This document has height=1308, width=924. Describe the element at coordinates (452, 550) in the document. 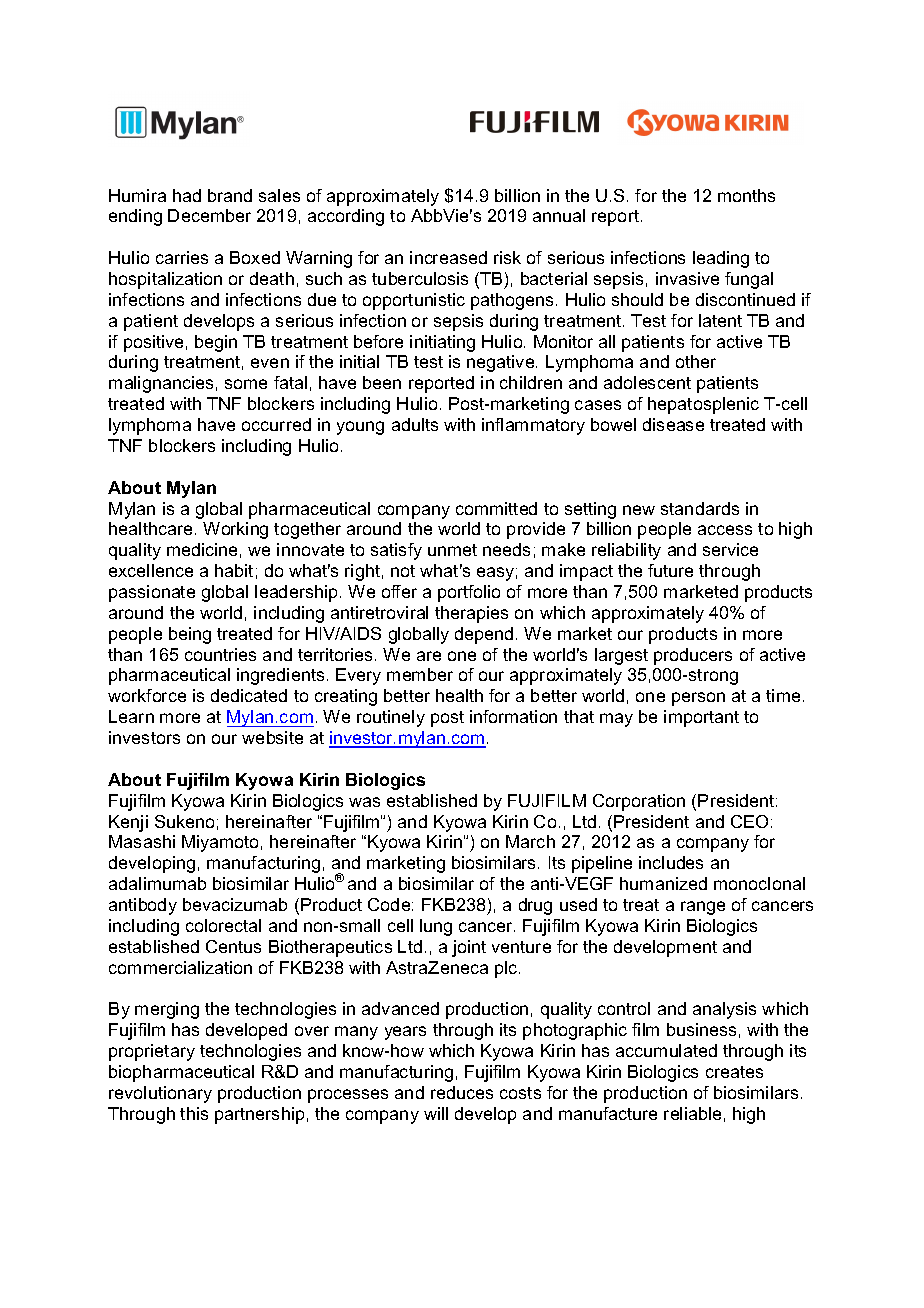

I see `unmet` at that location.
